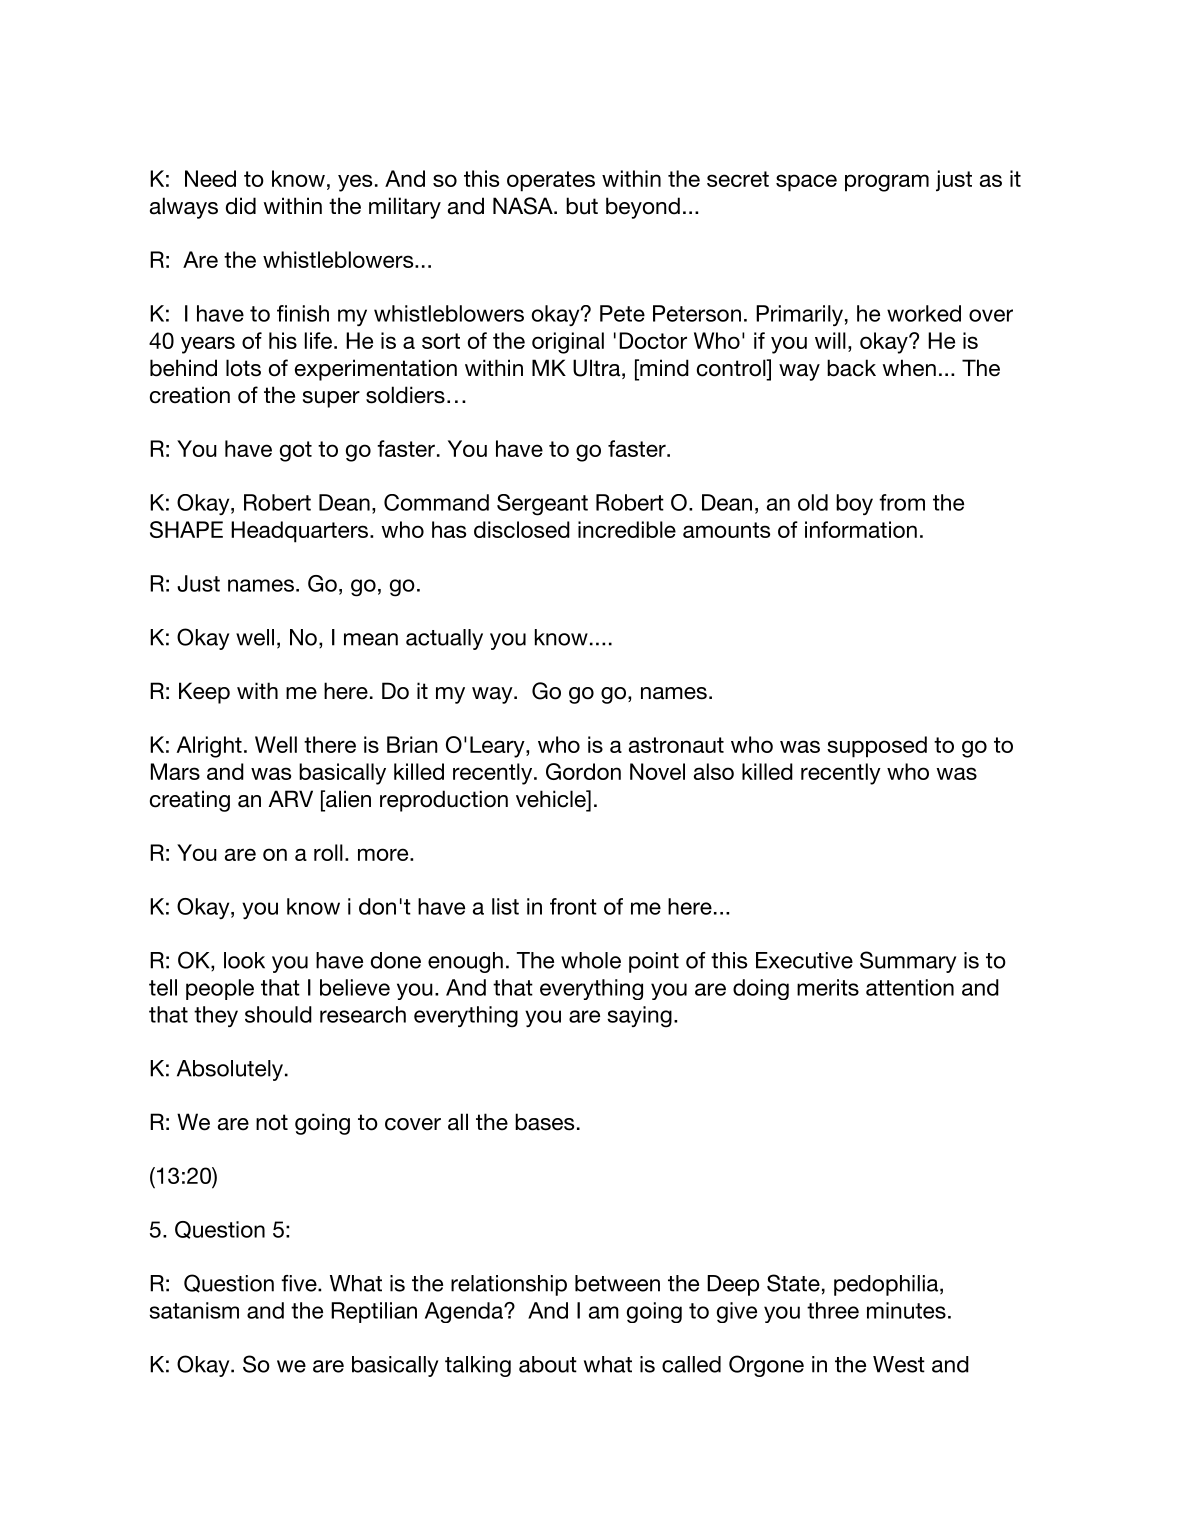 This image has width=1186, height=1534. Describe the element at coordinates (524, 206) in the image. I see `NASA` at that location.
